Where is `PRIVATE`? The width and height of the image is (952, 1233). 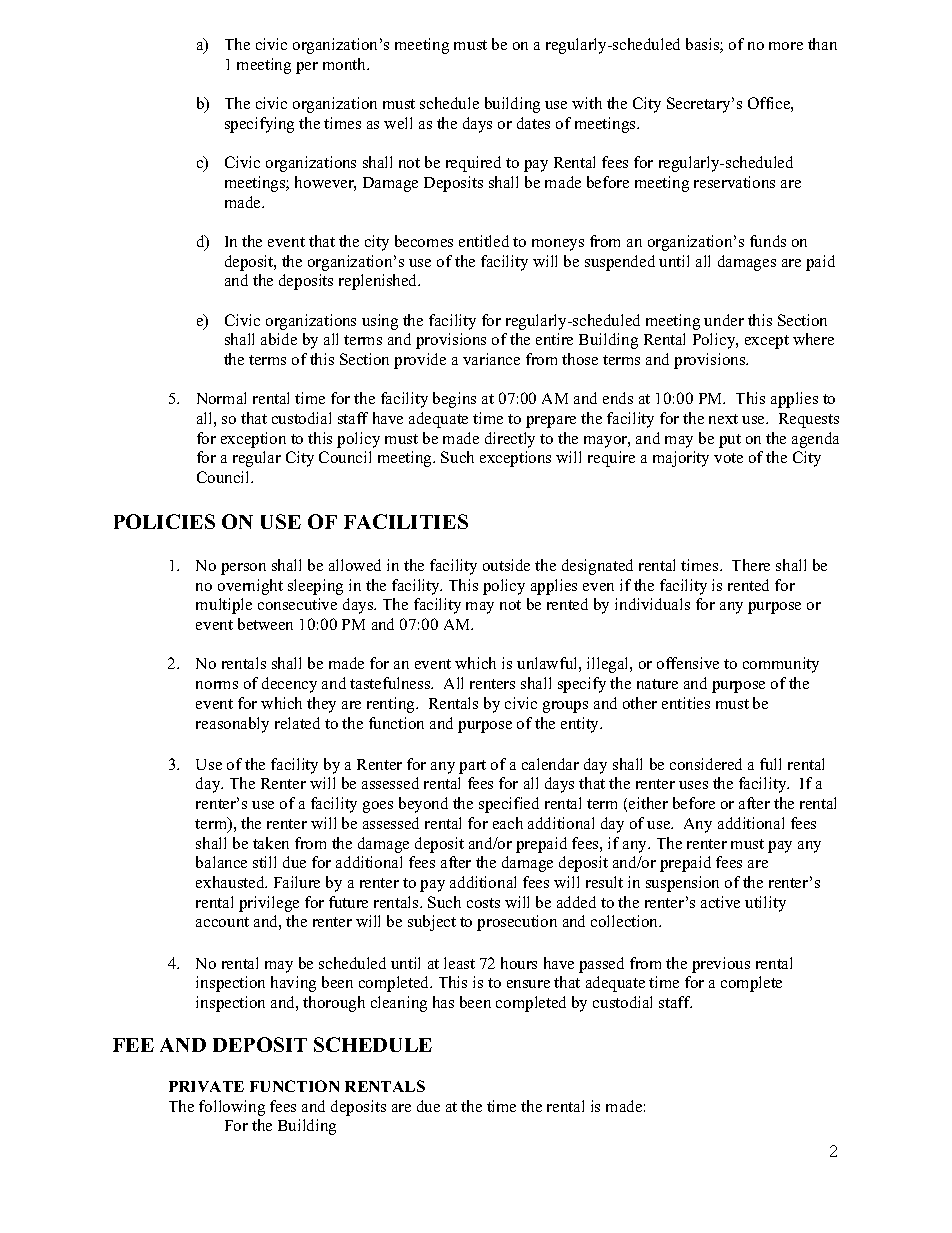 PRIVATE is located at coordinates (206, 1086).
